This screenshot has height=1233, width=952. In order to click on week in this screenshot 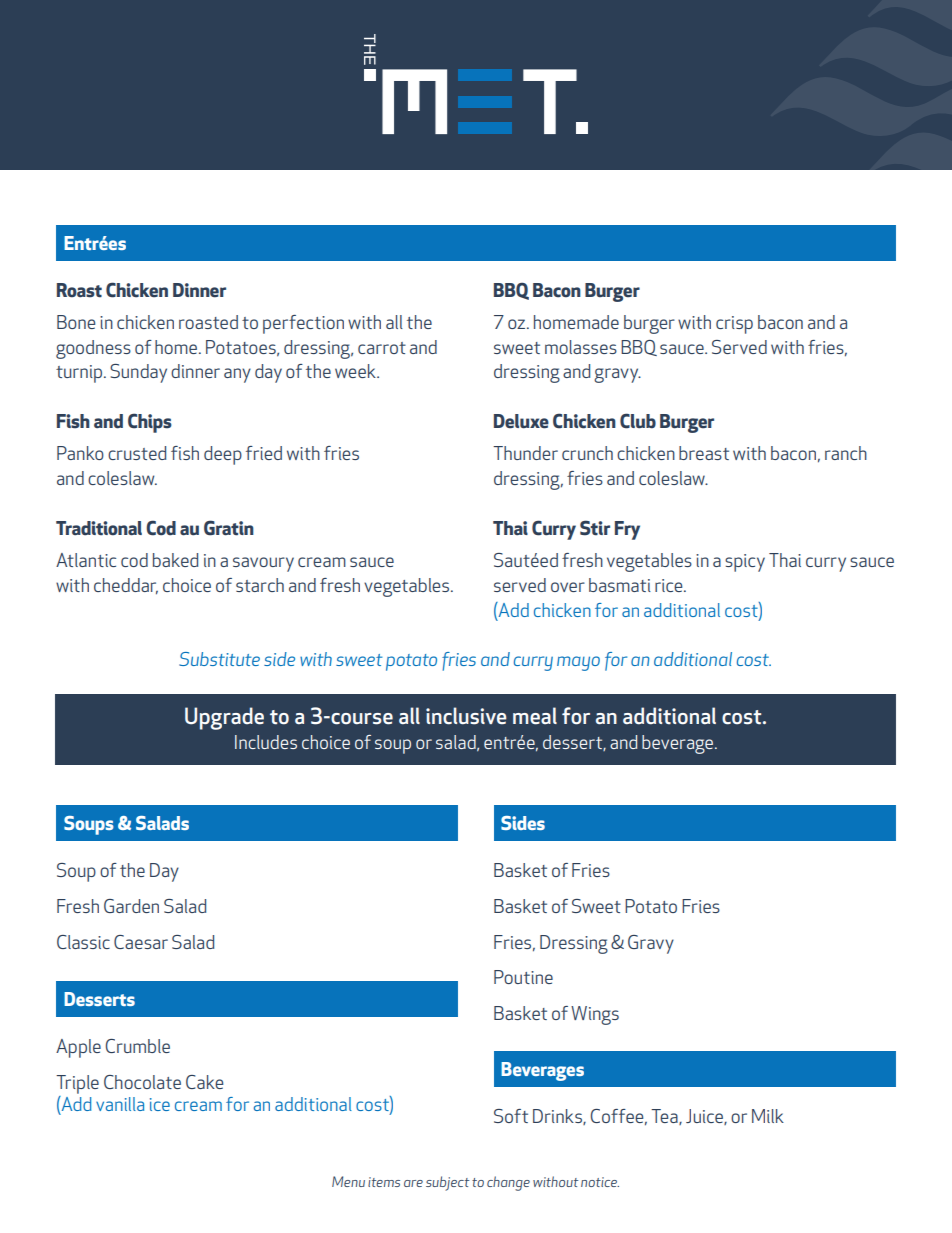, I will do `click(356, 371)`.
